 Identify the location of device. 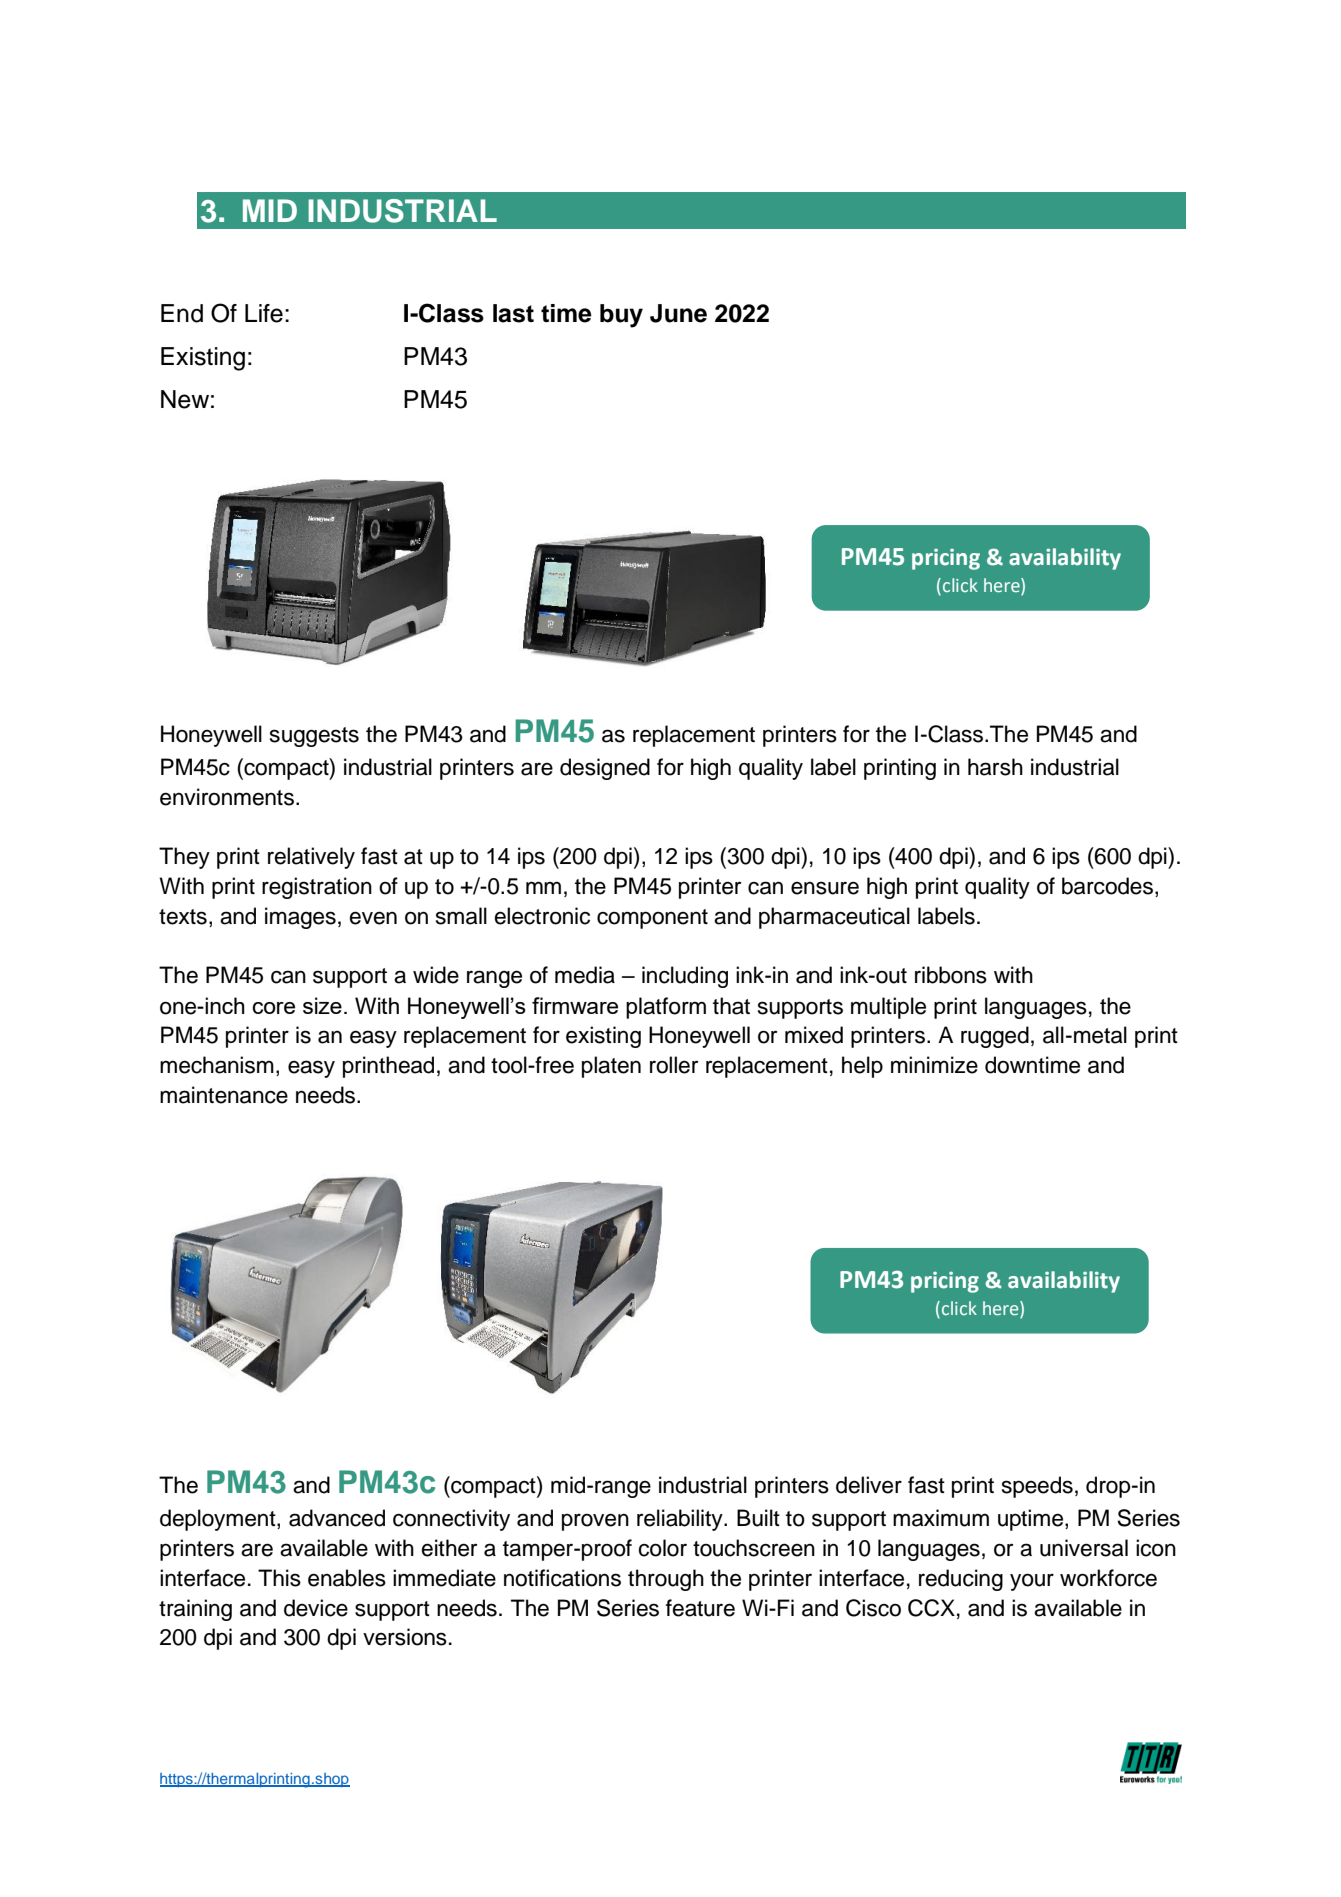
(316, 1608).
